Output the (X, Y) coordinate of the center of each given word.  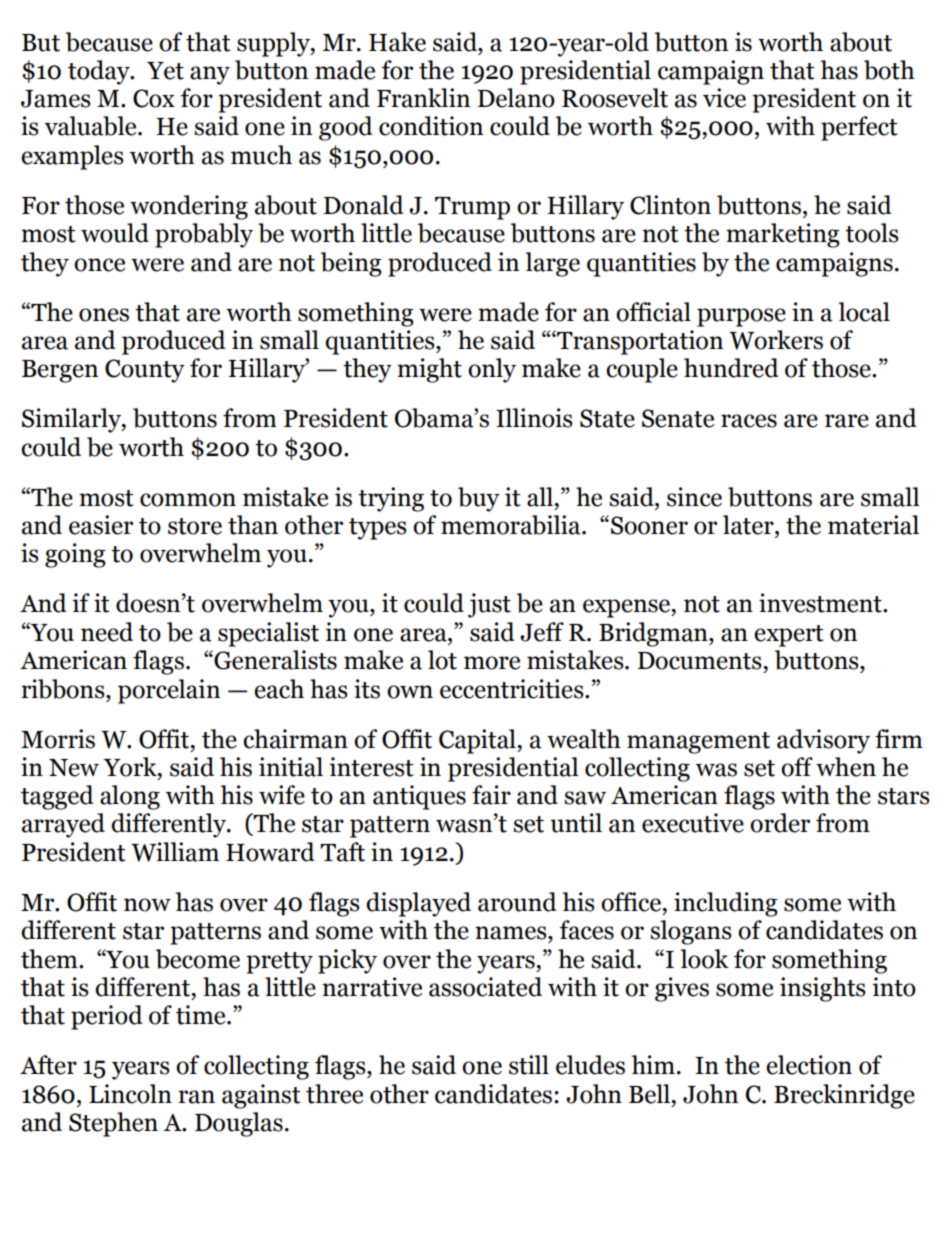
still (529, 1065)
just (489, 605)
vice (724, 98)
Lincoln (130, 1094)
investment (821, 603)
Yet (165, 71)
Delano (516, 98)
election (809, 1065)
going (75, 555)
